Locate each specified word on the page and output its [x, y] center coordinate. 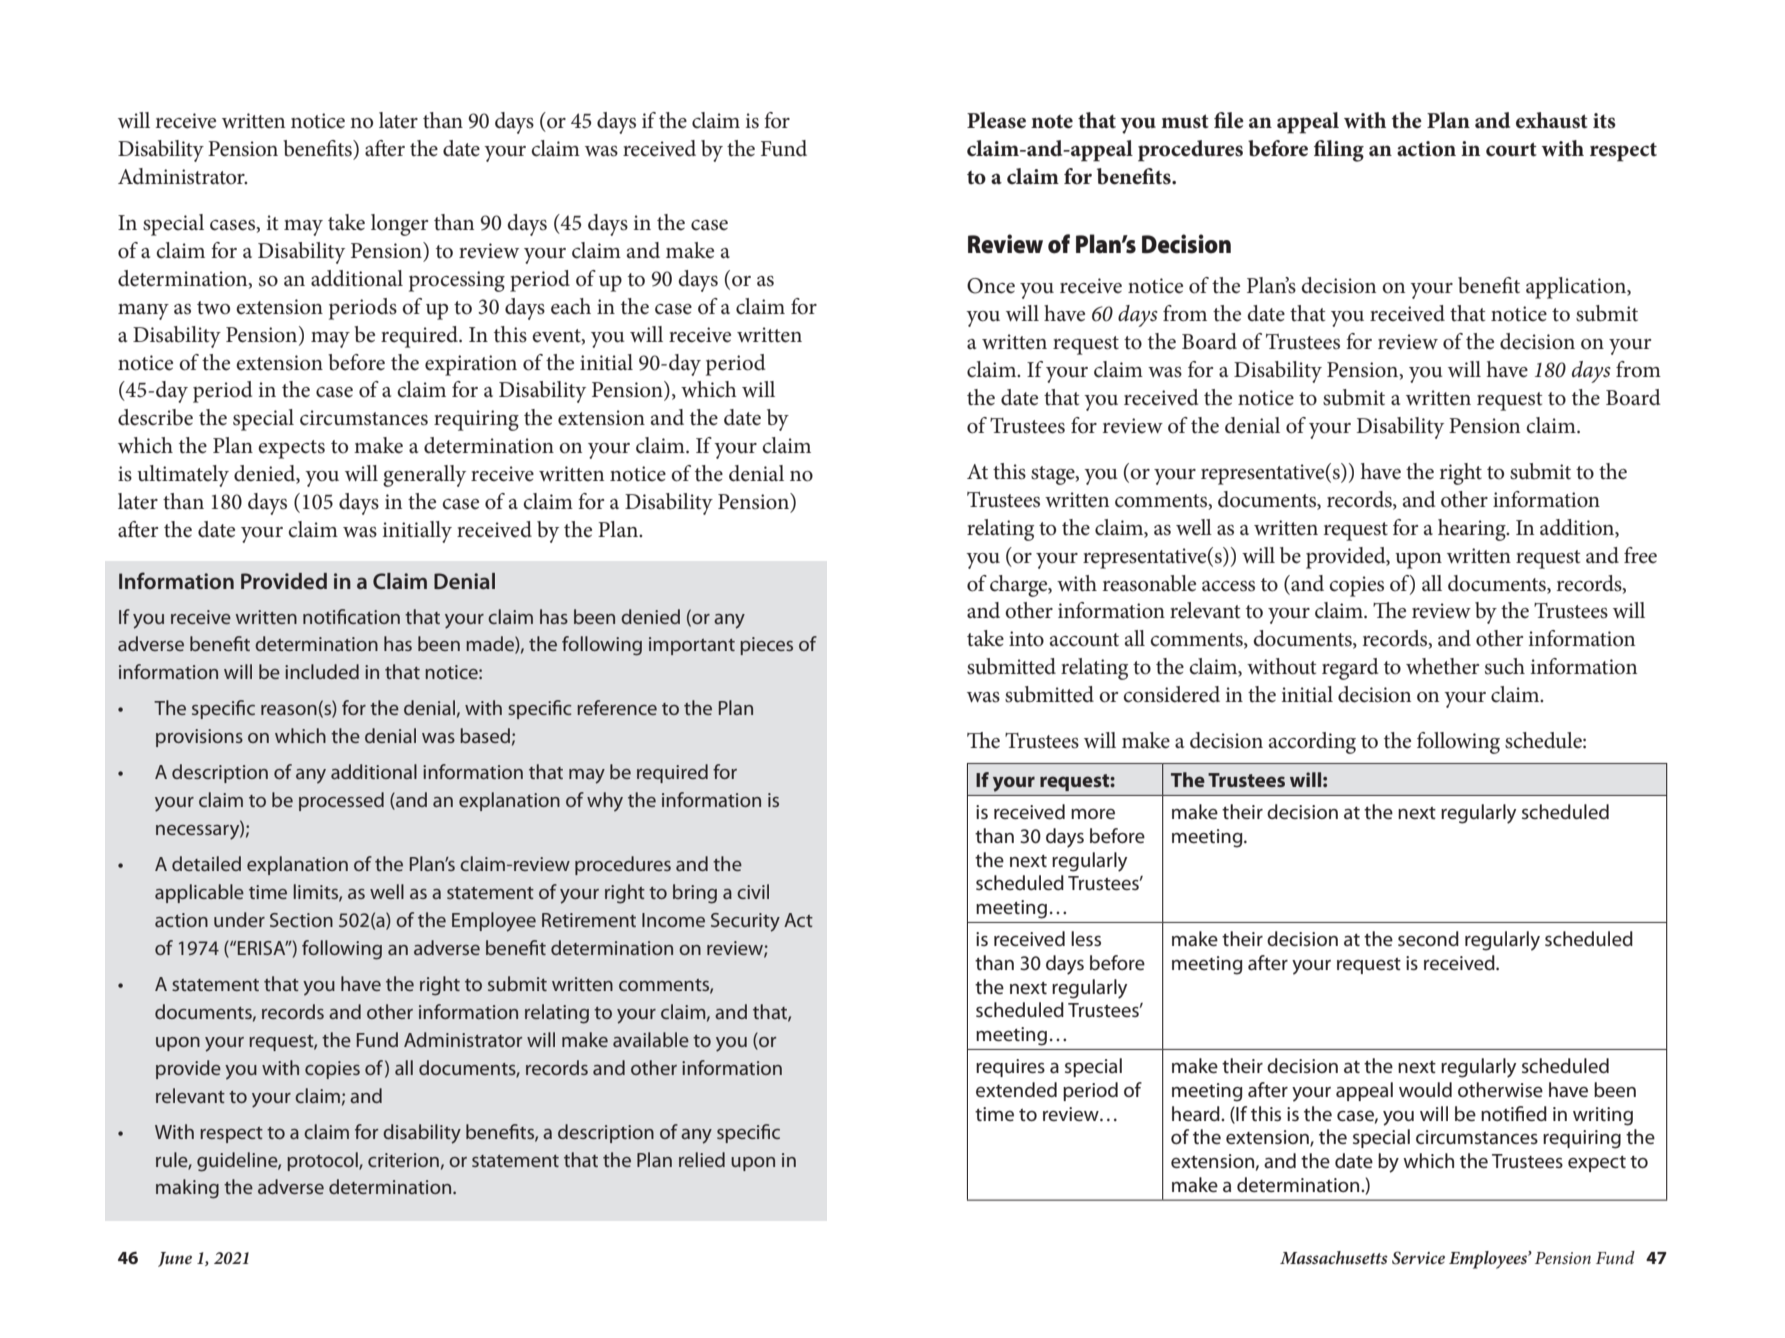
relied [702, 1159]
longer [399, 225]
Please [996, 120]
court [1511, 149]
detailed [206, 863]
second [1428, 938]
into [1026, 639]
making [187, 1189]
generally [424, 476]
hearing [1473, 530]
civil [753, 891]
